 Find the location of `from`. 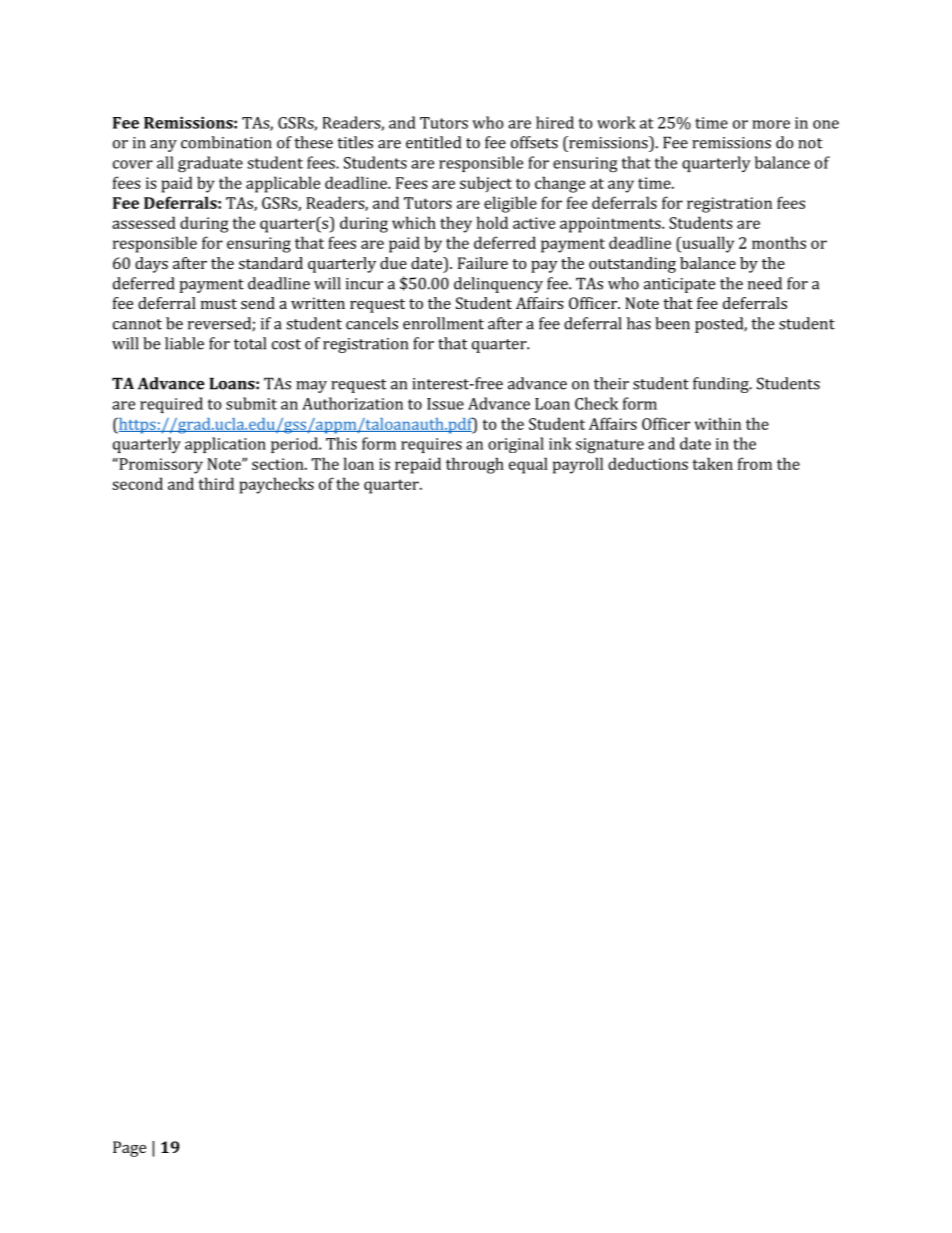

from is located at coordinates (755, 463).
